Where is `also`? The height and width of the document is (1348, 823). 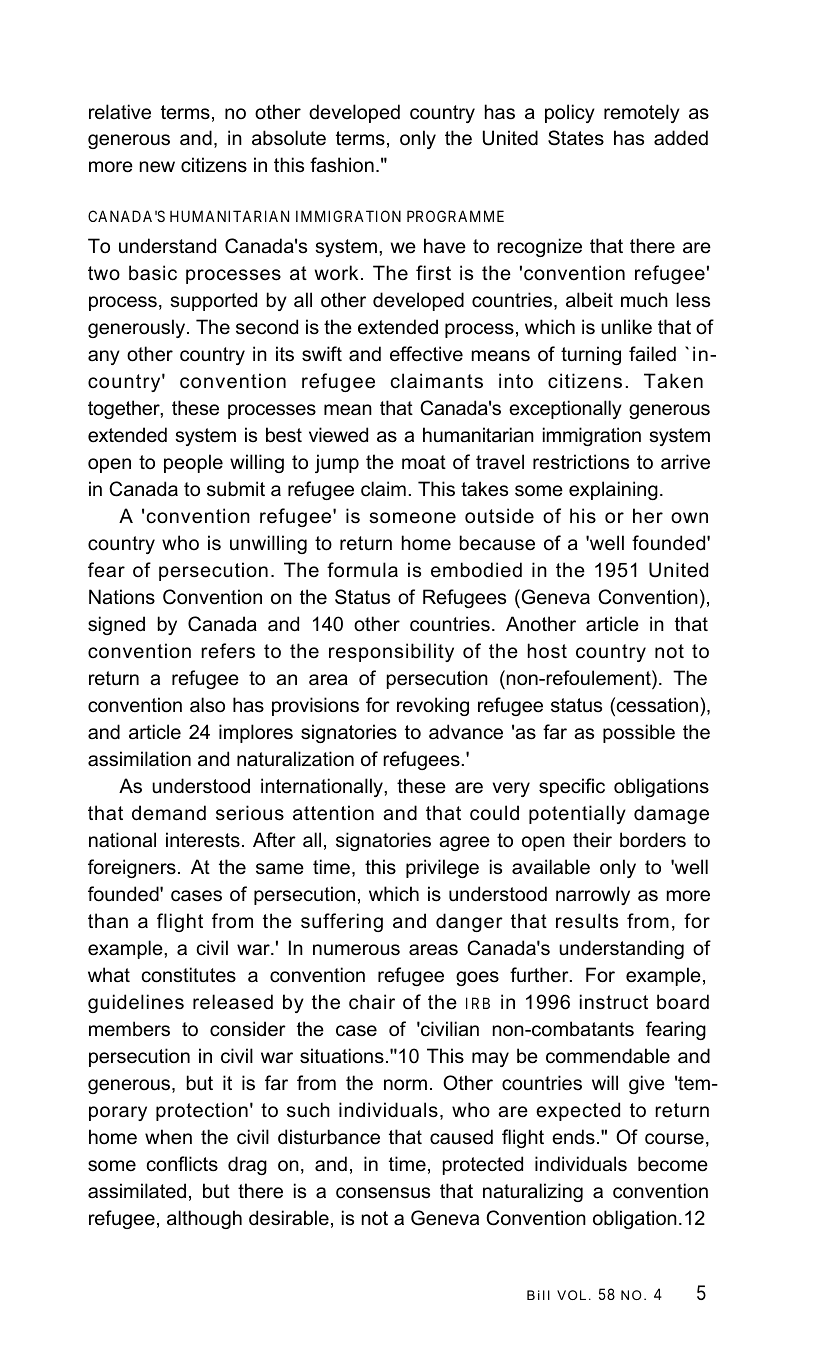 also is located at coordinates (207, 705).
